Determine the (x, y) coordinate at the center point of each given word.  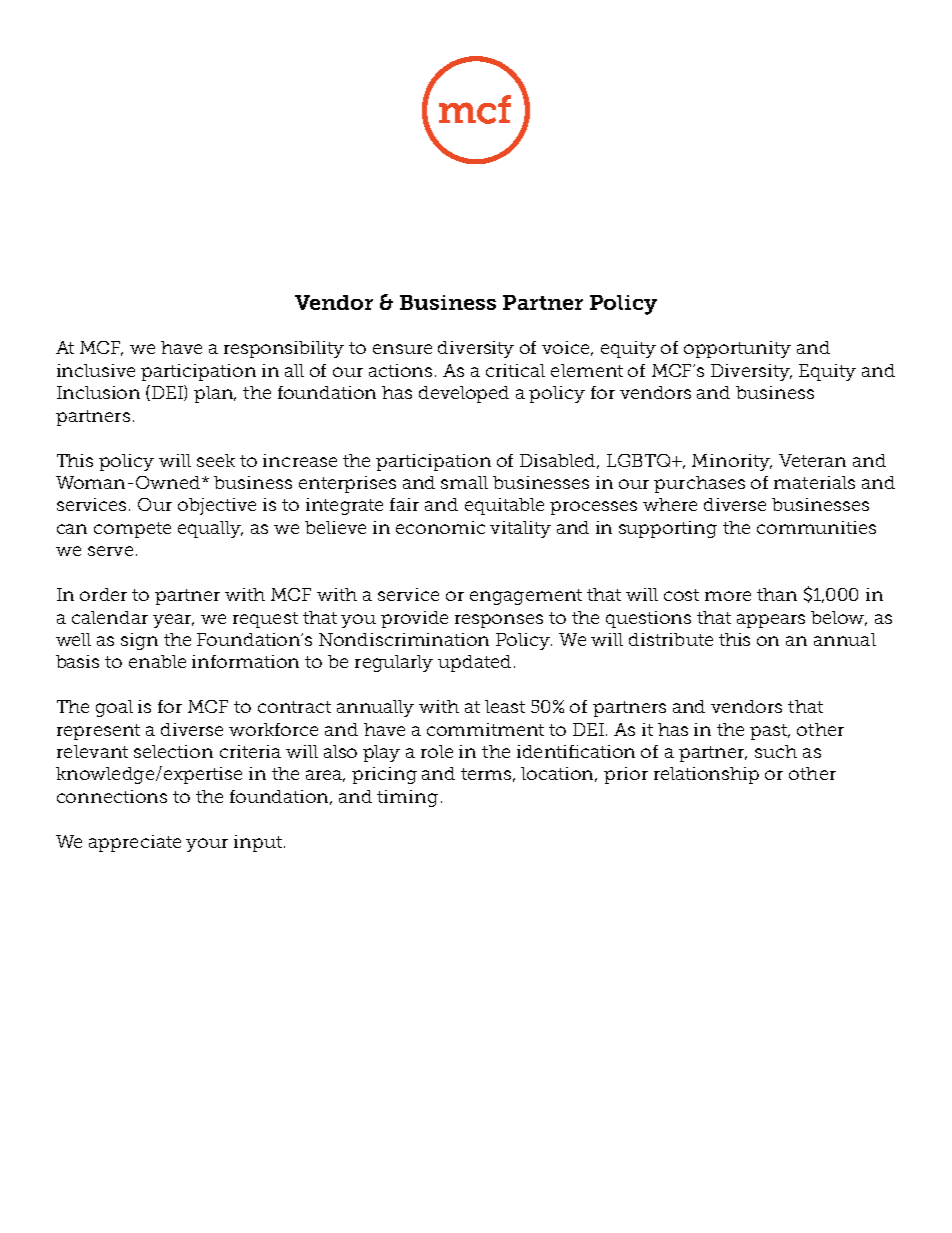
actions (400, 370)
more (728, 596)
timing (407, 798)
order (103, 594)
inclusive (96, 370)
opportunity (737, 349)
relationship (706, 775)
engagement (526, 597)
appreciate (135, 843)
